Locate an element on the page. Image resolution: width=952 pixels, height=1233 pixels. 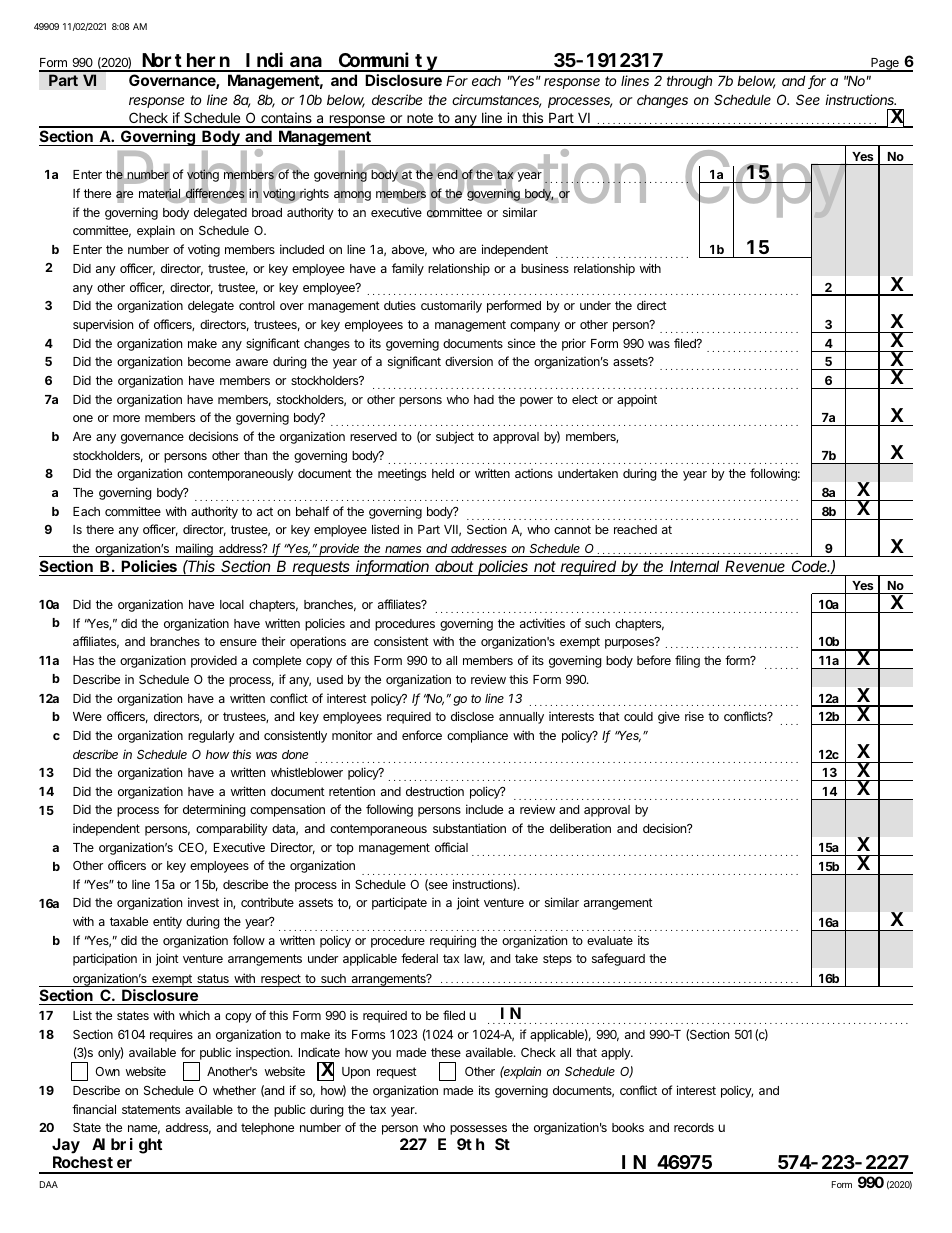
Has is located at coordinates (83, 660).
